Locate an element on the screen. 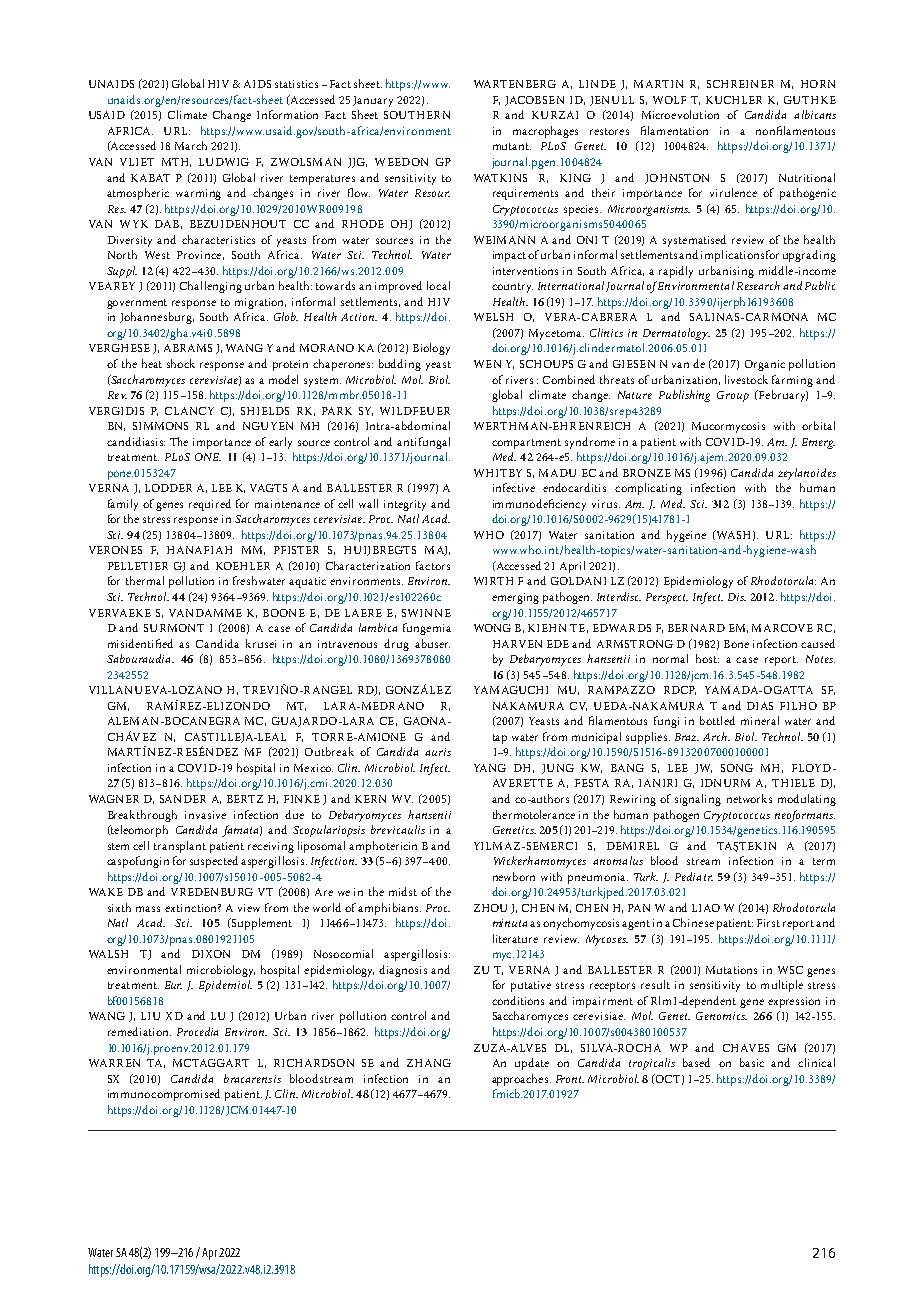 This screenshot has width=924, height=1308. Microevolution is located at coordinates (680, 114).
